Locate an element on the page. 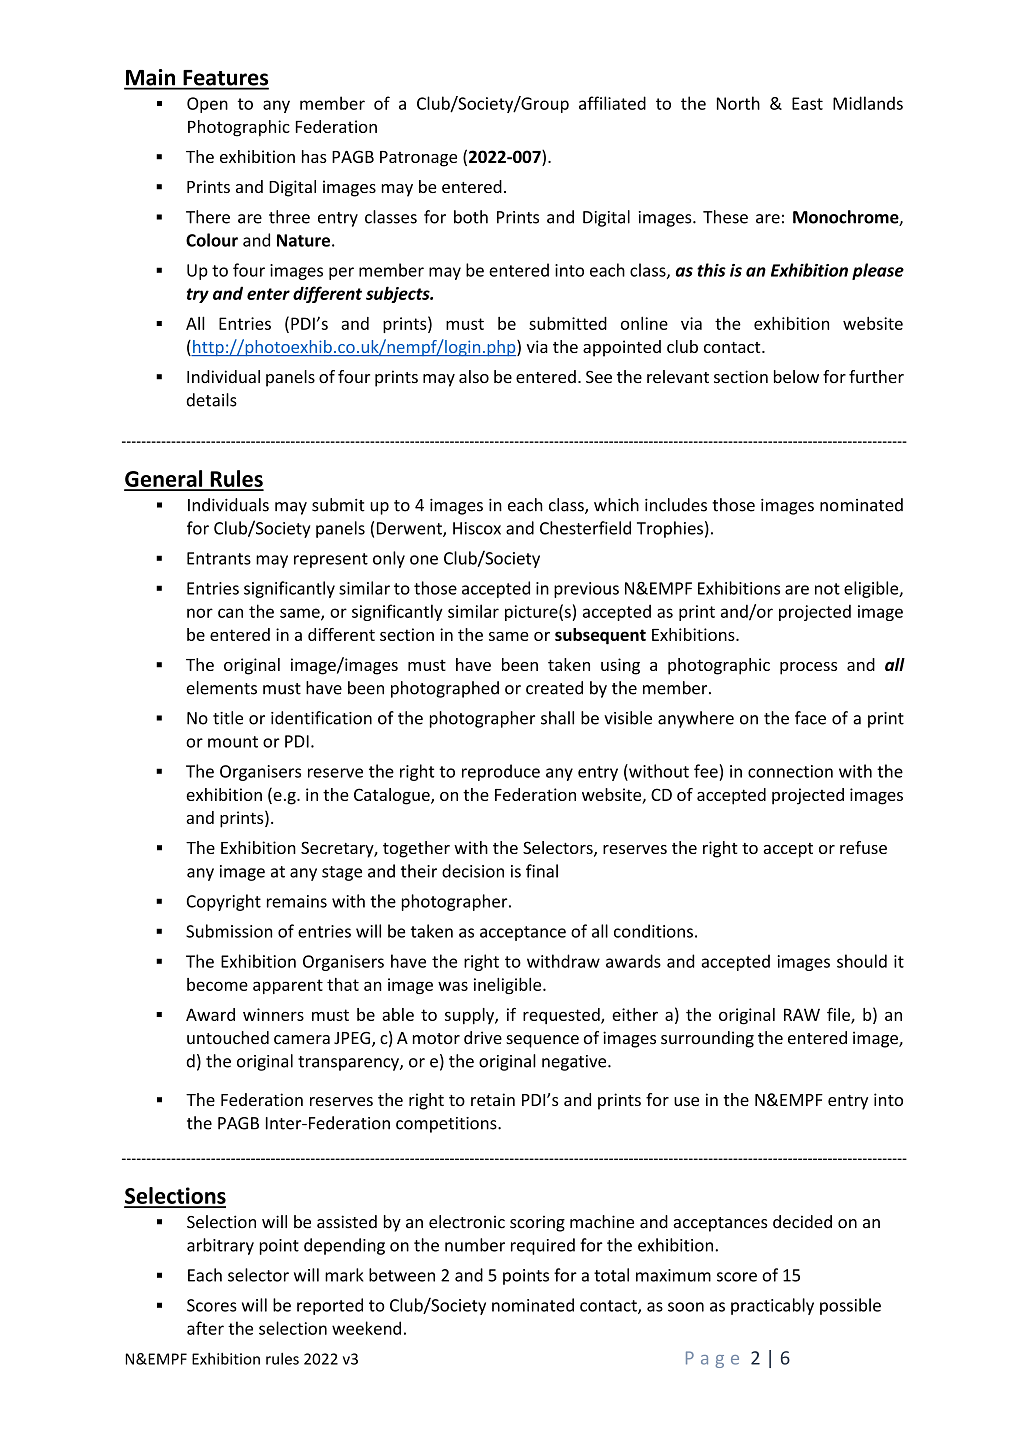  reported is located at coordinates (330, 1306).
